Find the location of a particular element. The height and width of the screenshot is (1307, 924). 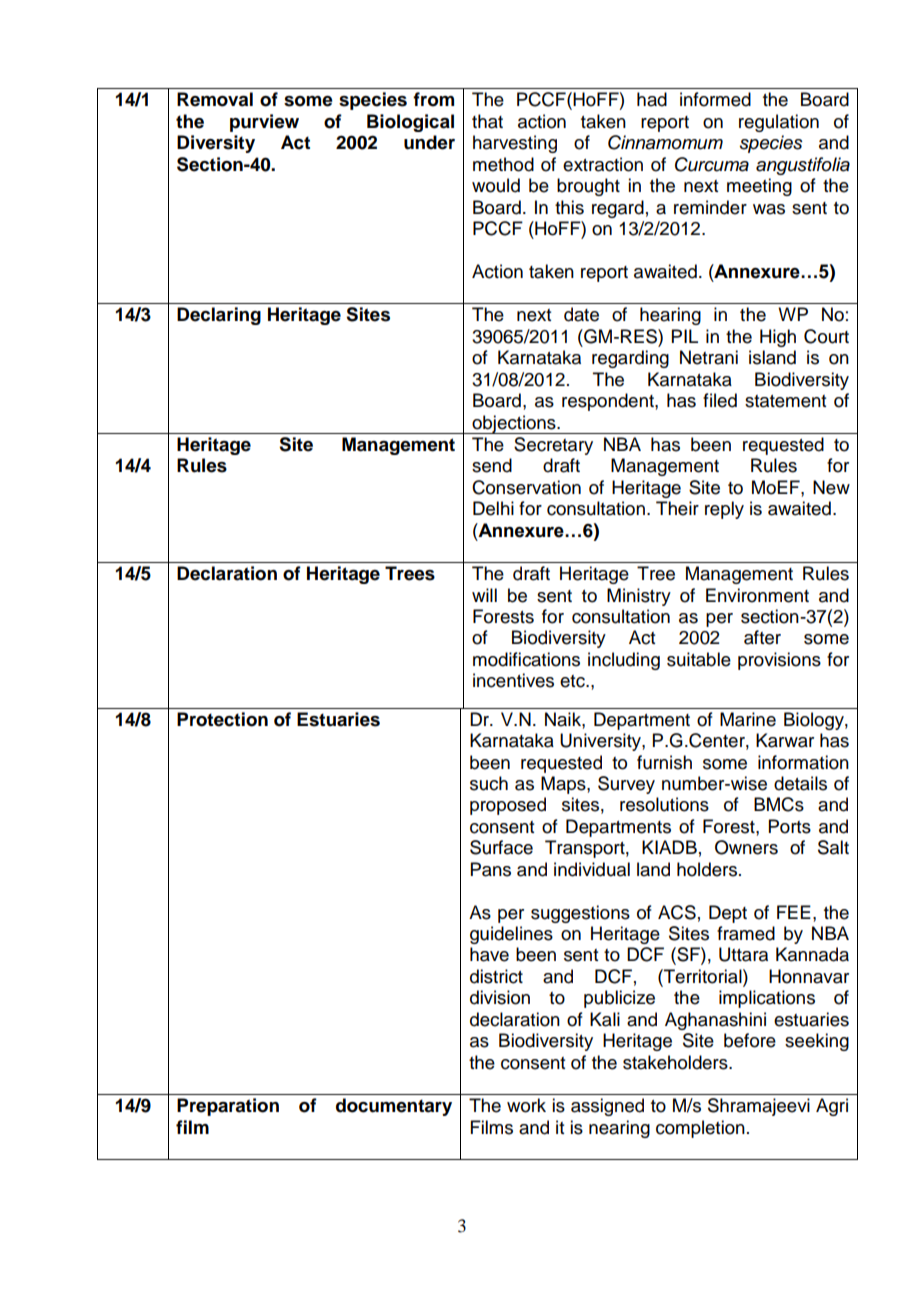

Declaring is located at coordinates (219, 316).
